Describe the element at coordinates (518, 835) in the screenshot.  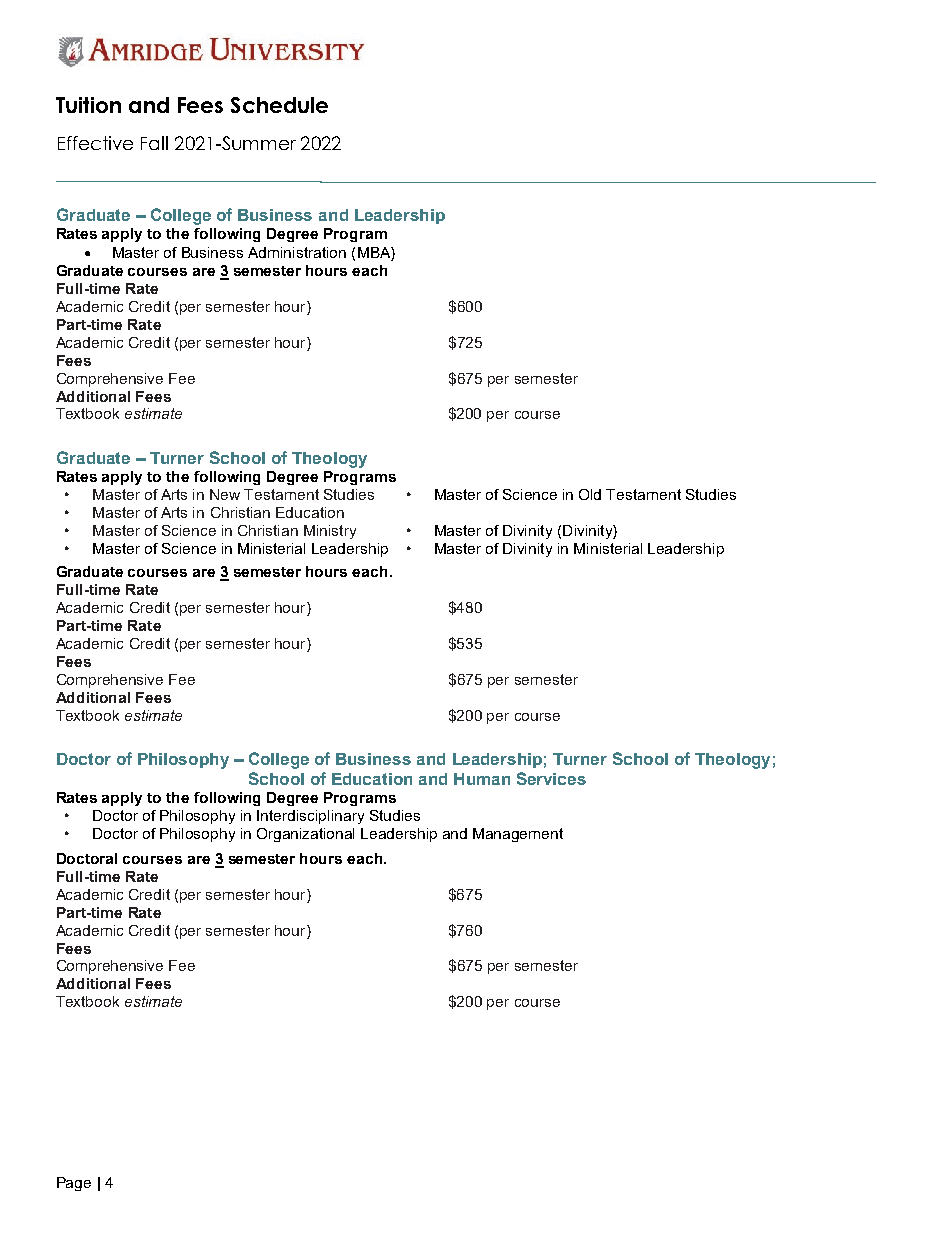
I see `Management` at that location.
